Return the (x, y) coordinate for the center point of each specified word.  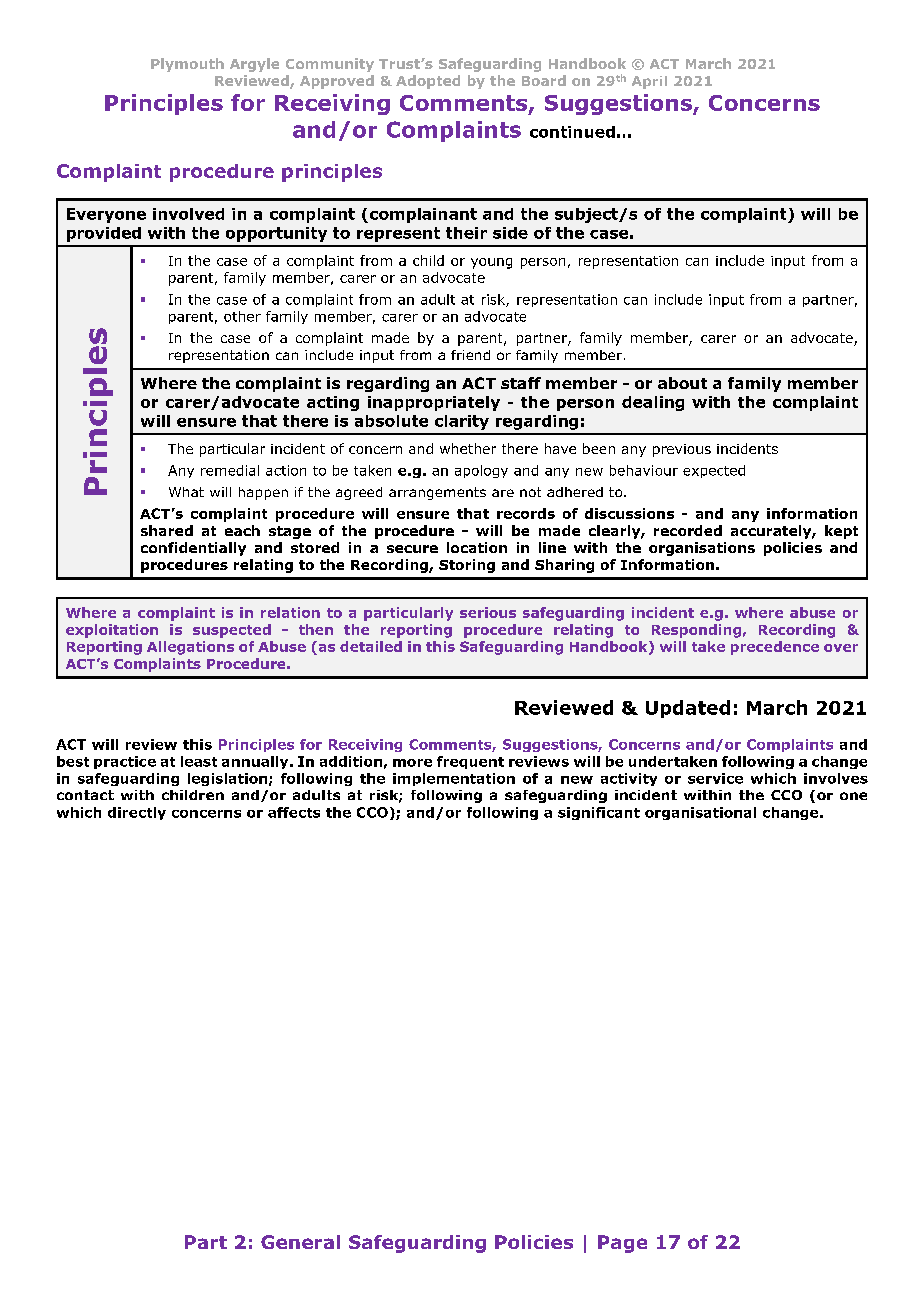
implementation (454, 779)
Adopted (428, 82)
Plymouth (187, 65)
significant (599, 813)
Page (622, 1244)
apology (481, 471)
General (300, 1242)
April (649, 82)
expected (714, 471)
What (186, 492)
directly (137, 813)
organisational (700, 813)
